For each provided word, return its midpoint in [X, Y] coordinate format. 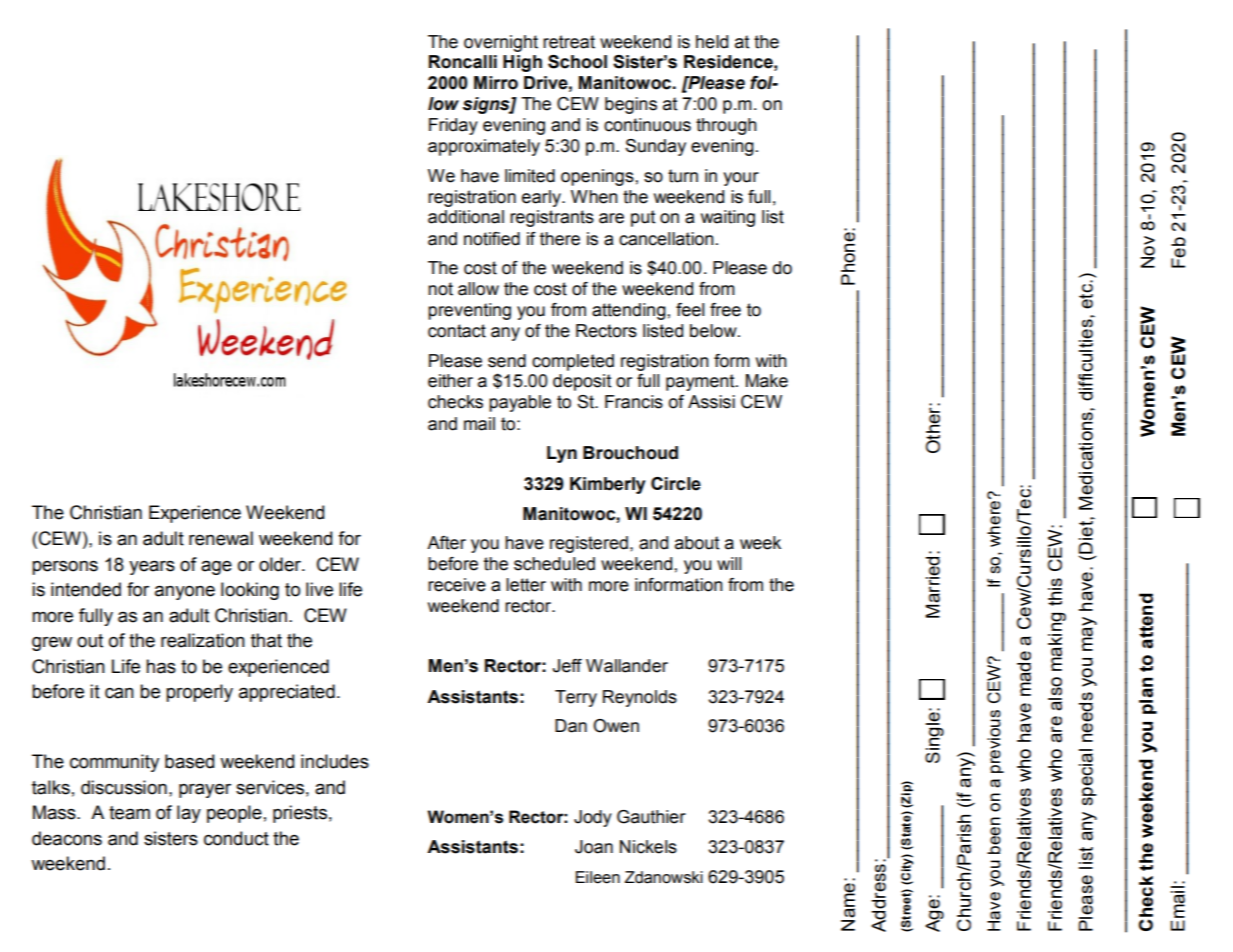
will [729, 563]
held [712, 42]
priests [300, 814]
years [152, 567]
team [129, 813]
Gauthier [651, 817]
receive [457, 585]
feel [690, 310]
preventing [469, 311]
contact [457, 331]
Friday [453, 126]
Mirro [496, 83]
